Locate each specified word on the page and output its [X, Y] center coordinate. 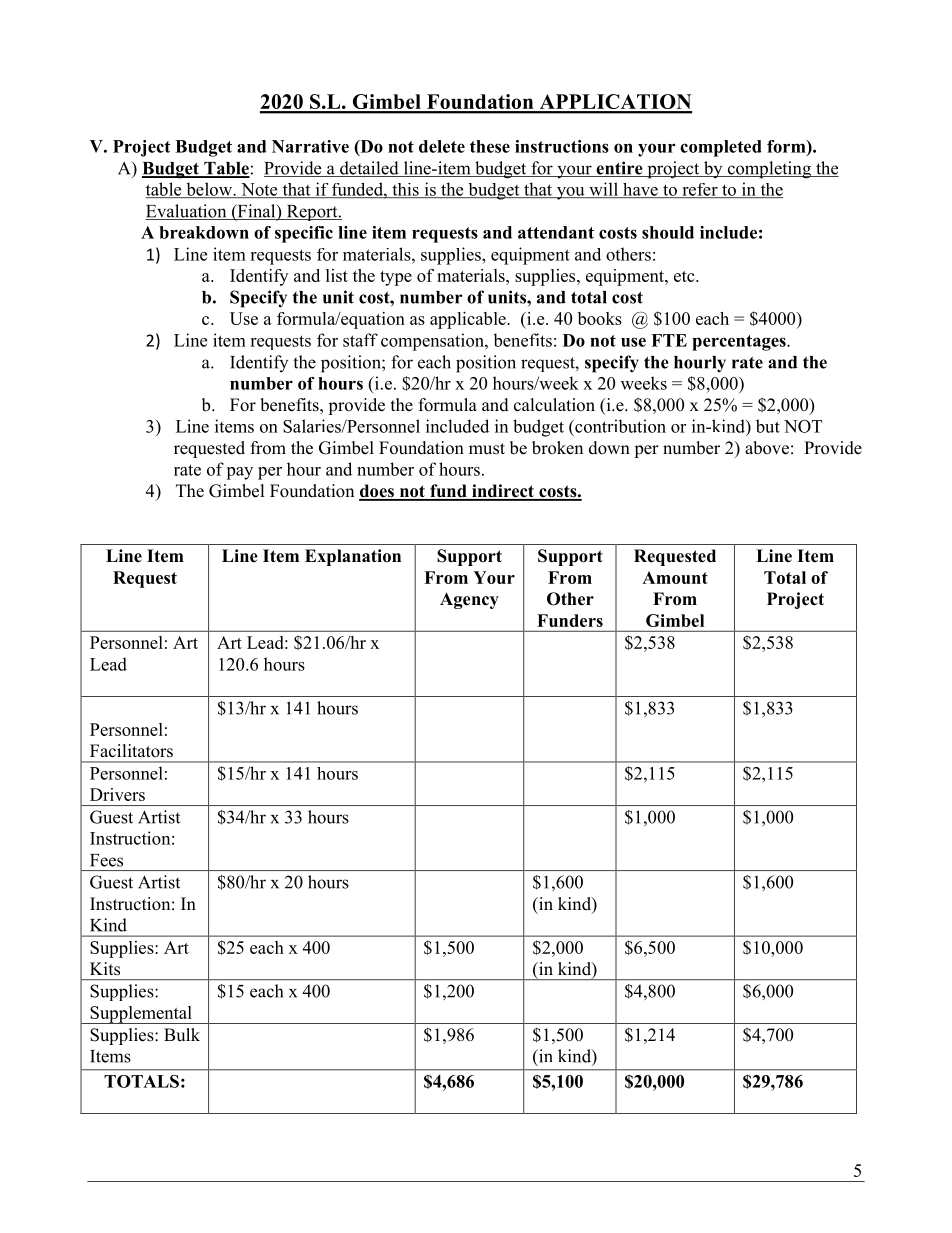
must [487, 449]
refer [700, 190]
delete [442, 146]
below [209, 190]
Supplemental [141, 1015]
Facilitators [131, 751]
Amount [675, 577]
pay [239, 473]
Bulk [182, 1035]
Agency [469, 600]
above [767, 448]
